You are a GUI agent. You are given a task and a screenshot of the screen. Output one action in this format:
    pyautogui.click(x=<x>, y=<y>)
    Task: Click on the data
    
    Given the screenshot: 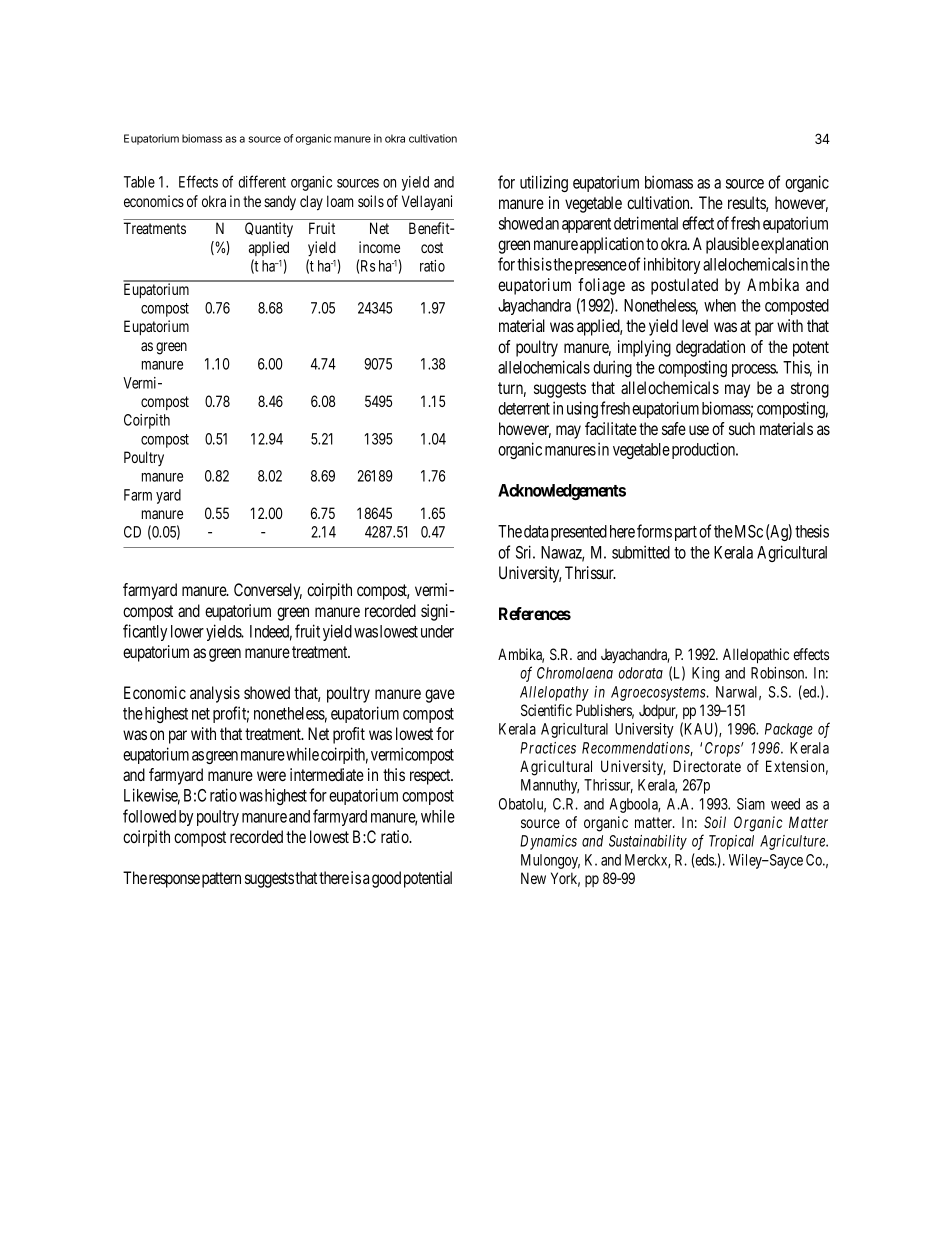 What is the action you would take?
    pyautogui.click(x=536, y=531)
